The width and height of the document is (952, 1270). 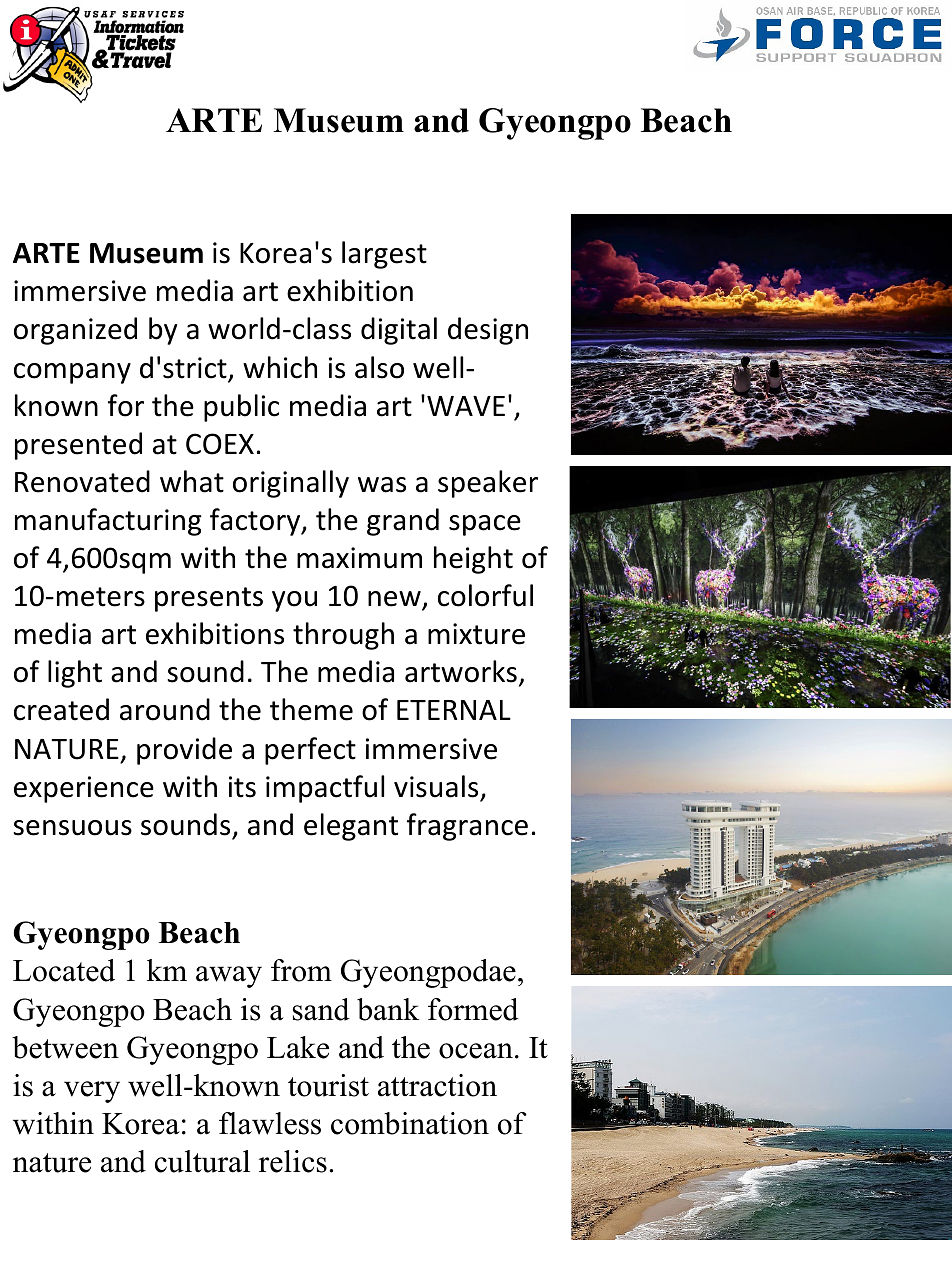 I want to click on grand, so click(x=403, y=522).
